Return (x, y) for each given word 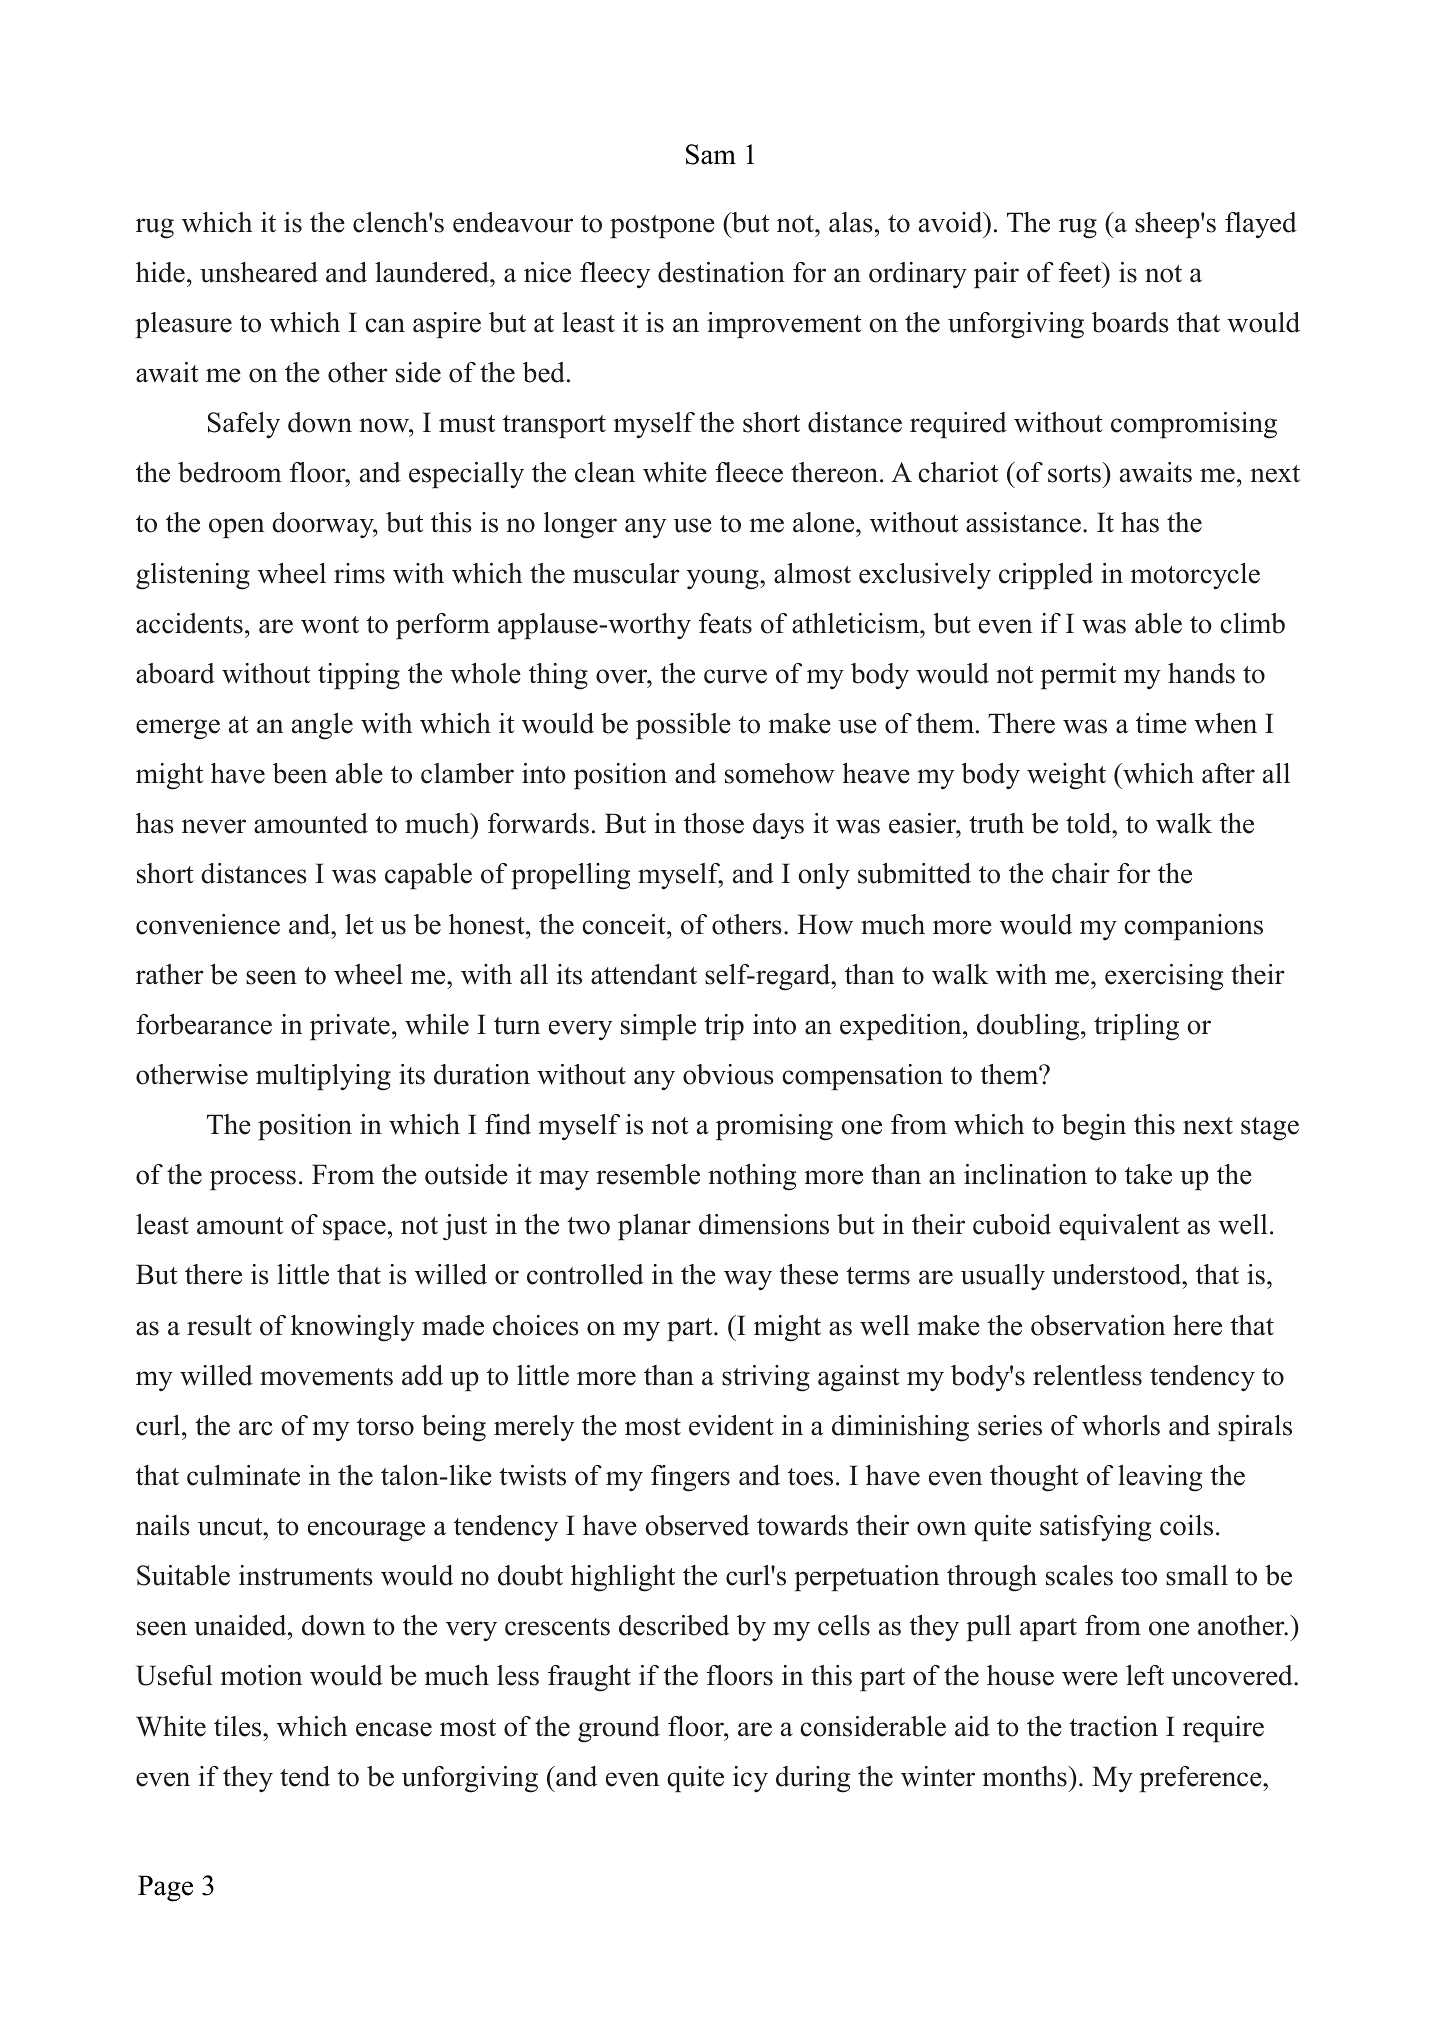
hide (160, 272)
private (350, 1027)
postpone (662, 227)
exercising (1164, 977)
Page (165, 1888)
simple (658, 1027)
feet (1081, 272)
